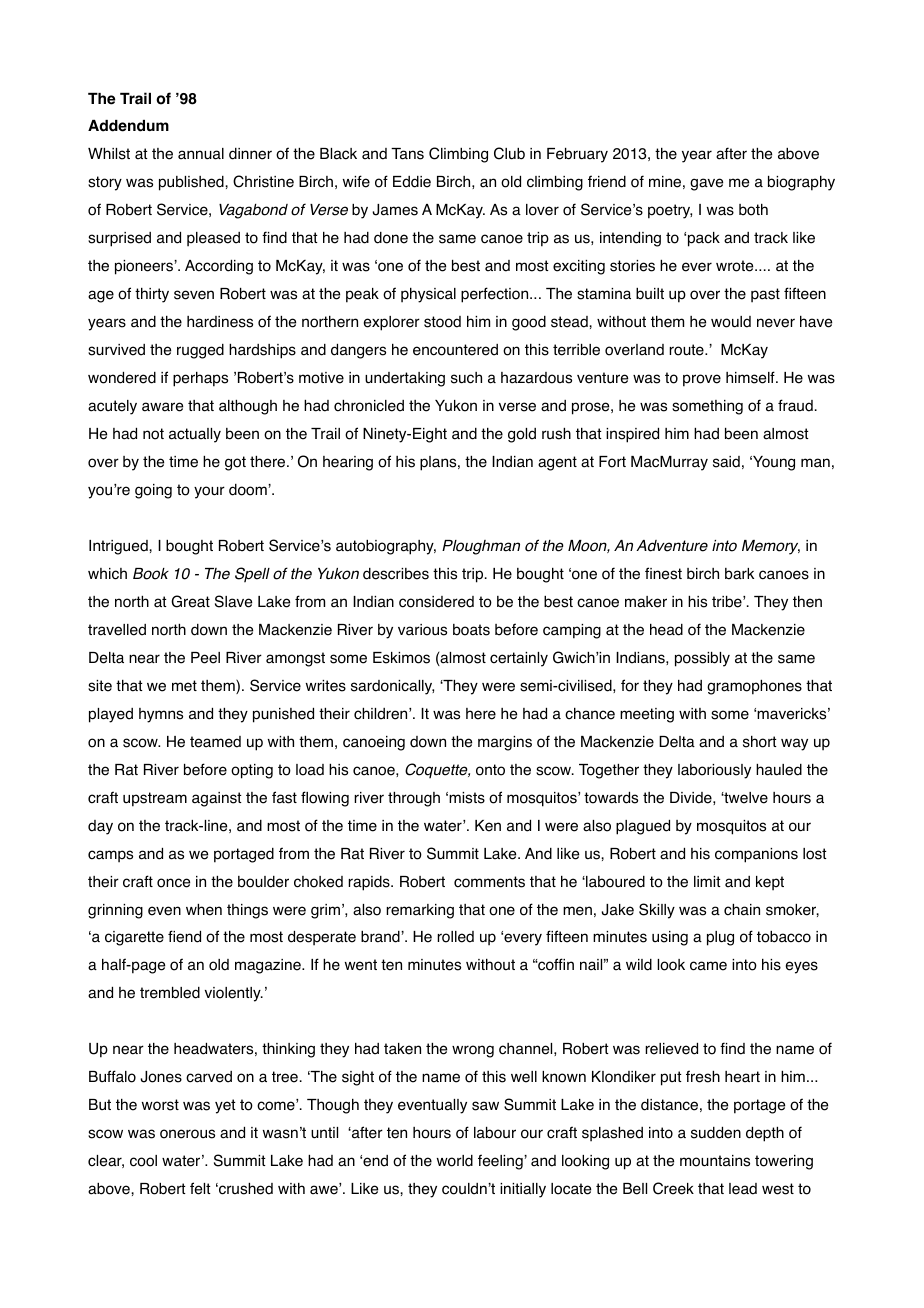  Describe the element at coordinates (471, 630) in the screenshot. I see `boats` at that location.
